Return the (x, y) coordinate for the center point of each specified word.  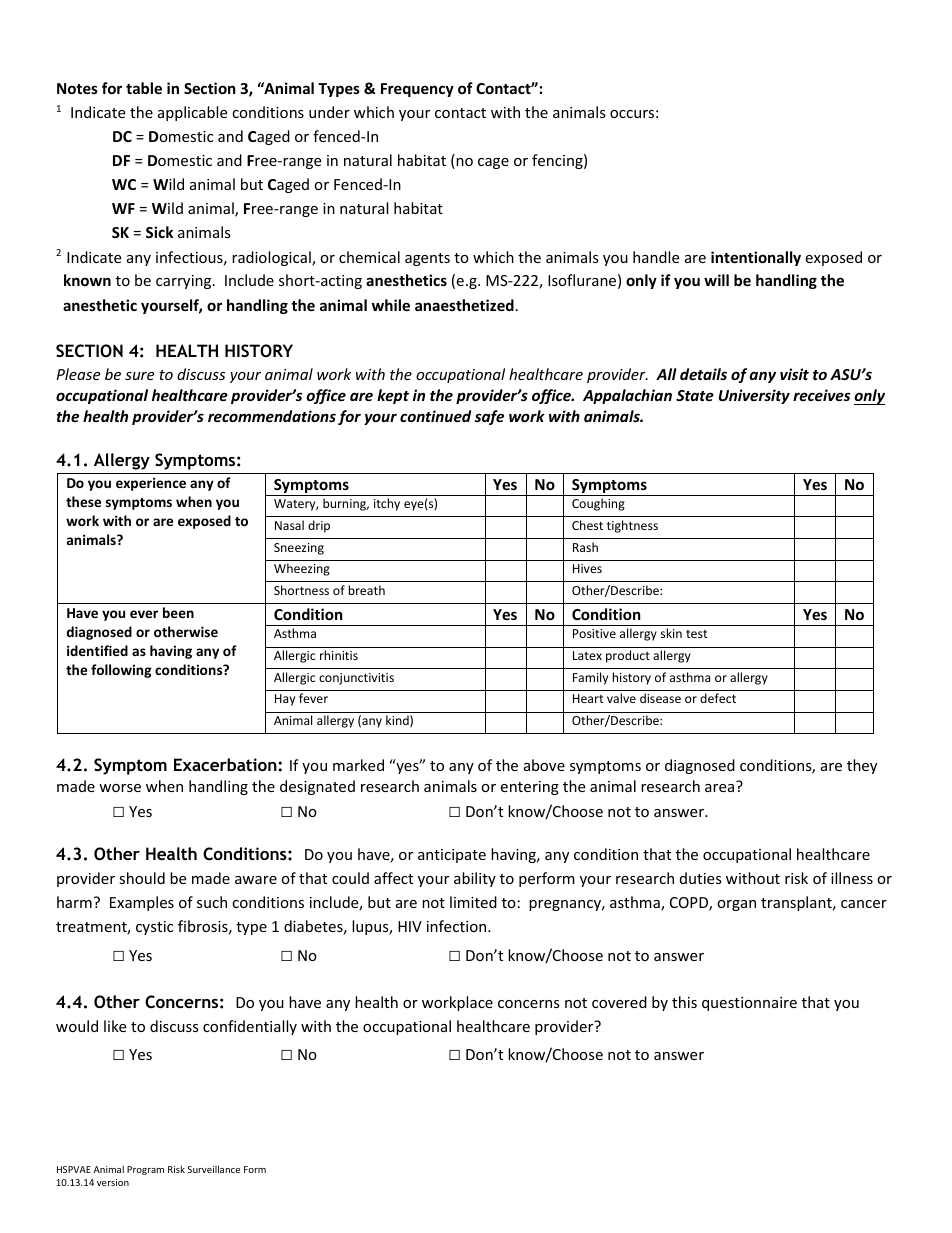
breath (366, 590)
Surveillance (213, 1169)
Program (145, 1170)
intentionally (756, 258)
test (697, 634)
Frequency (417, 90)
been (178, 612)
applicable (192, 113)
